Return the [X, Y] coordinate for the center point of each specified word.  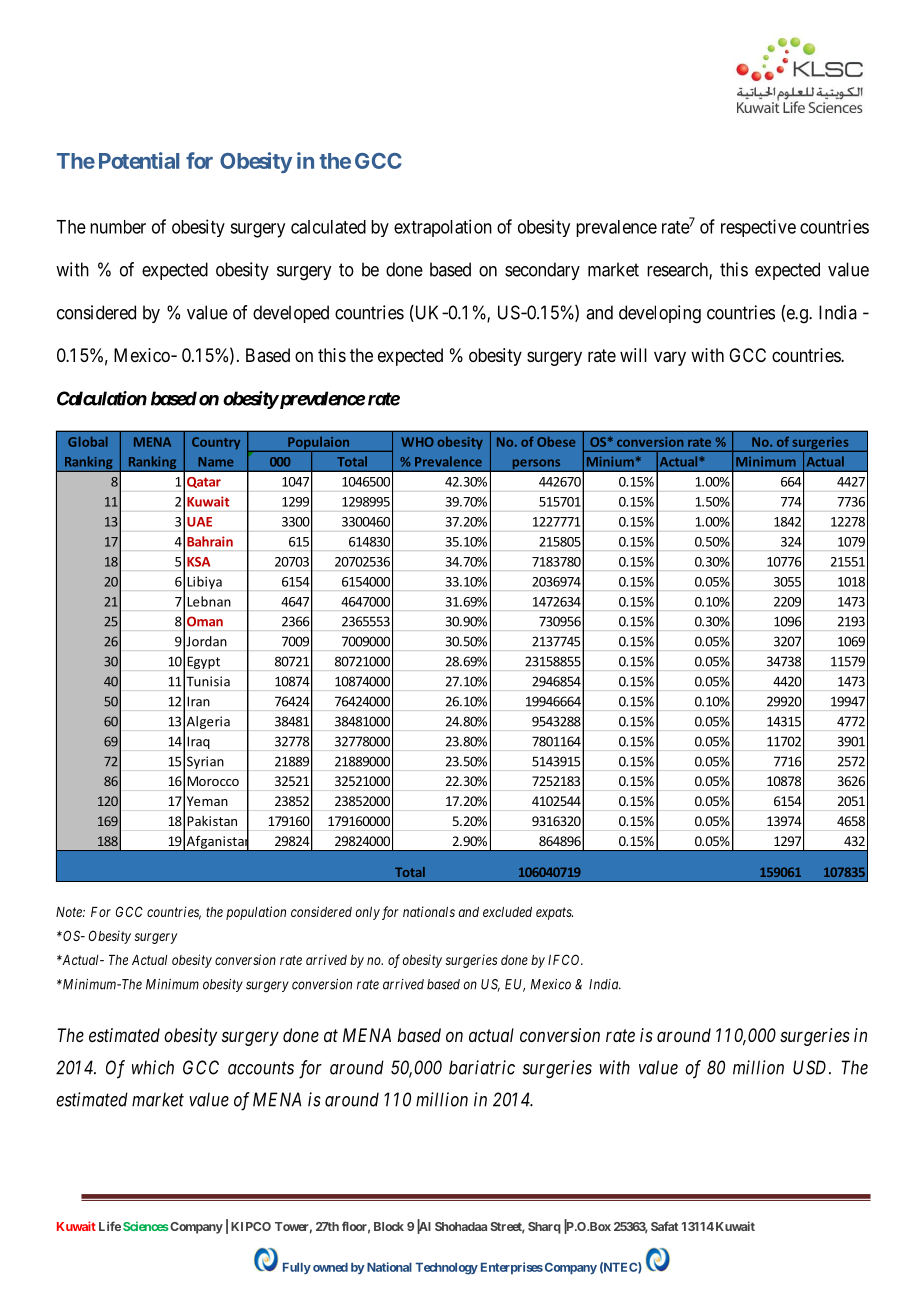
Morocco [213, 781]
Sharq [544, 1228]
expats [554, 913]
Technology [446, 1269]
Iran [198, 701]
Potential [139, 160]
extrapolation [443, 228]
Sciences [146, 1226]
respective [758, 228]
